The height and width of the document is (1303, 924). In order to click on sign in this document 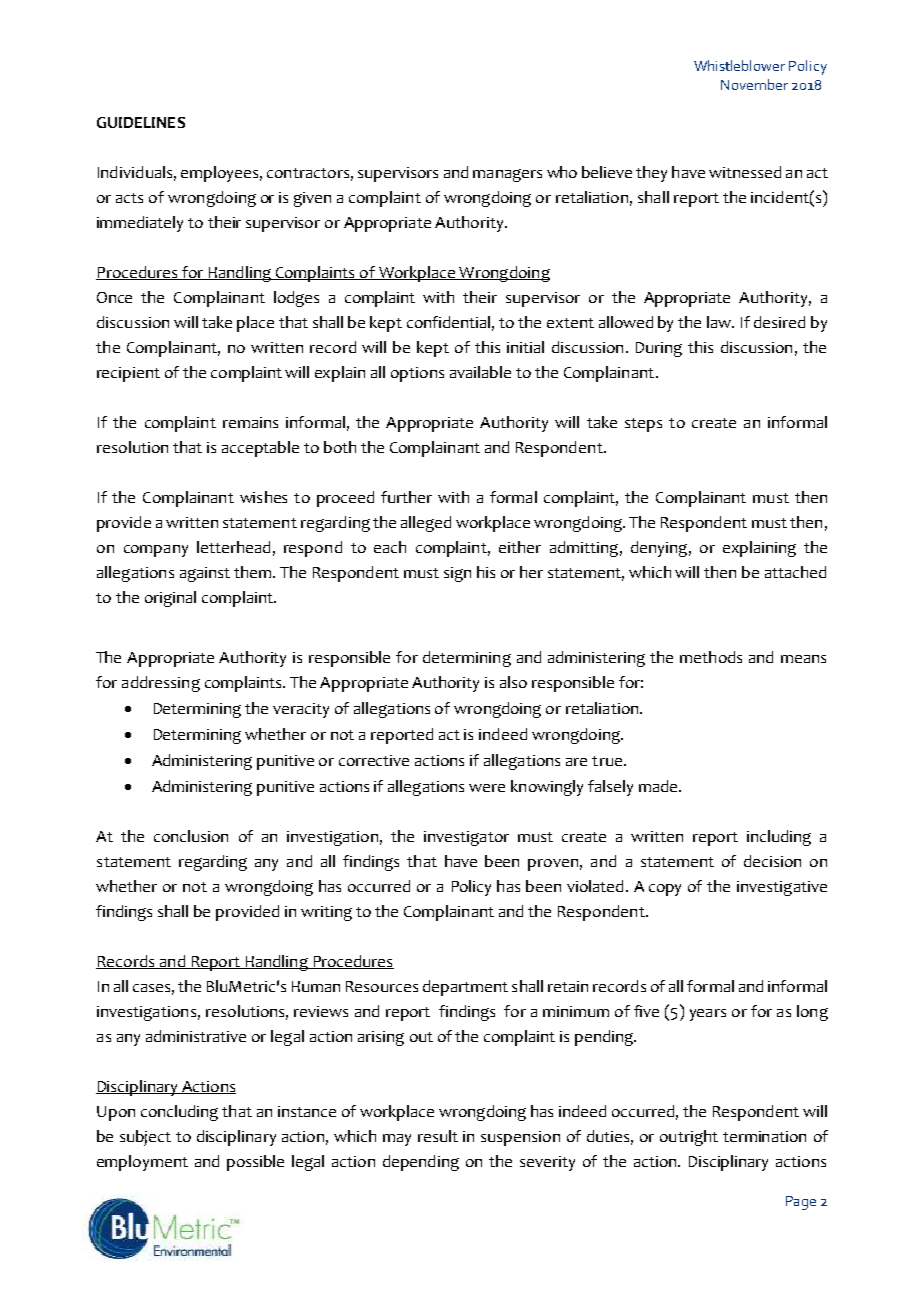, I will do `click(457, 574)`.
